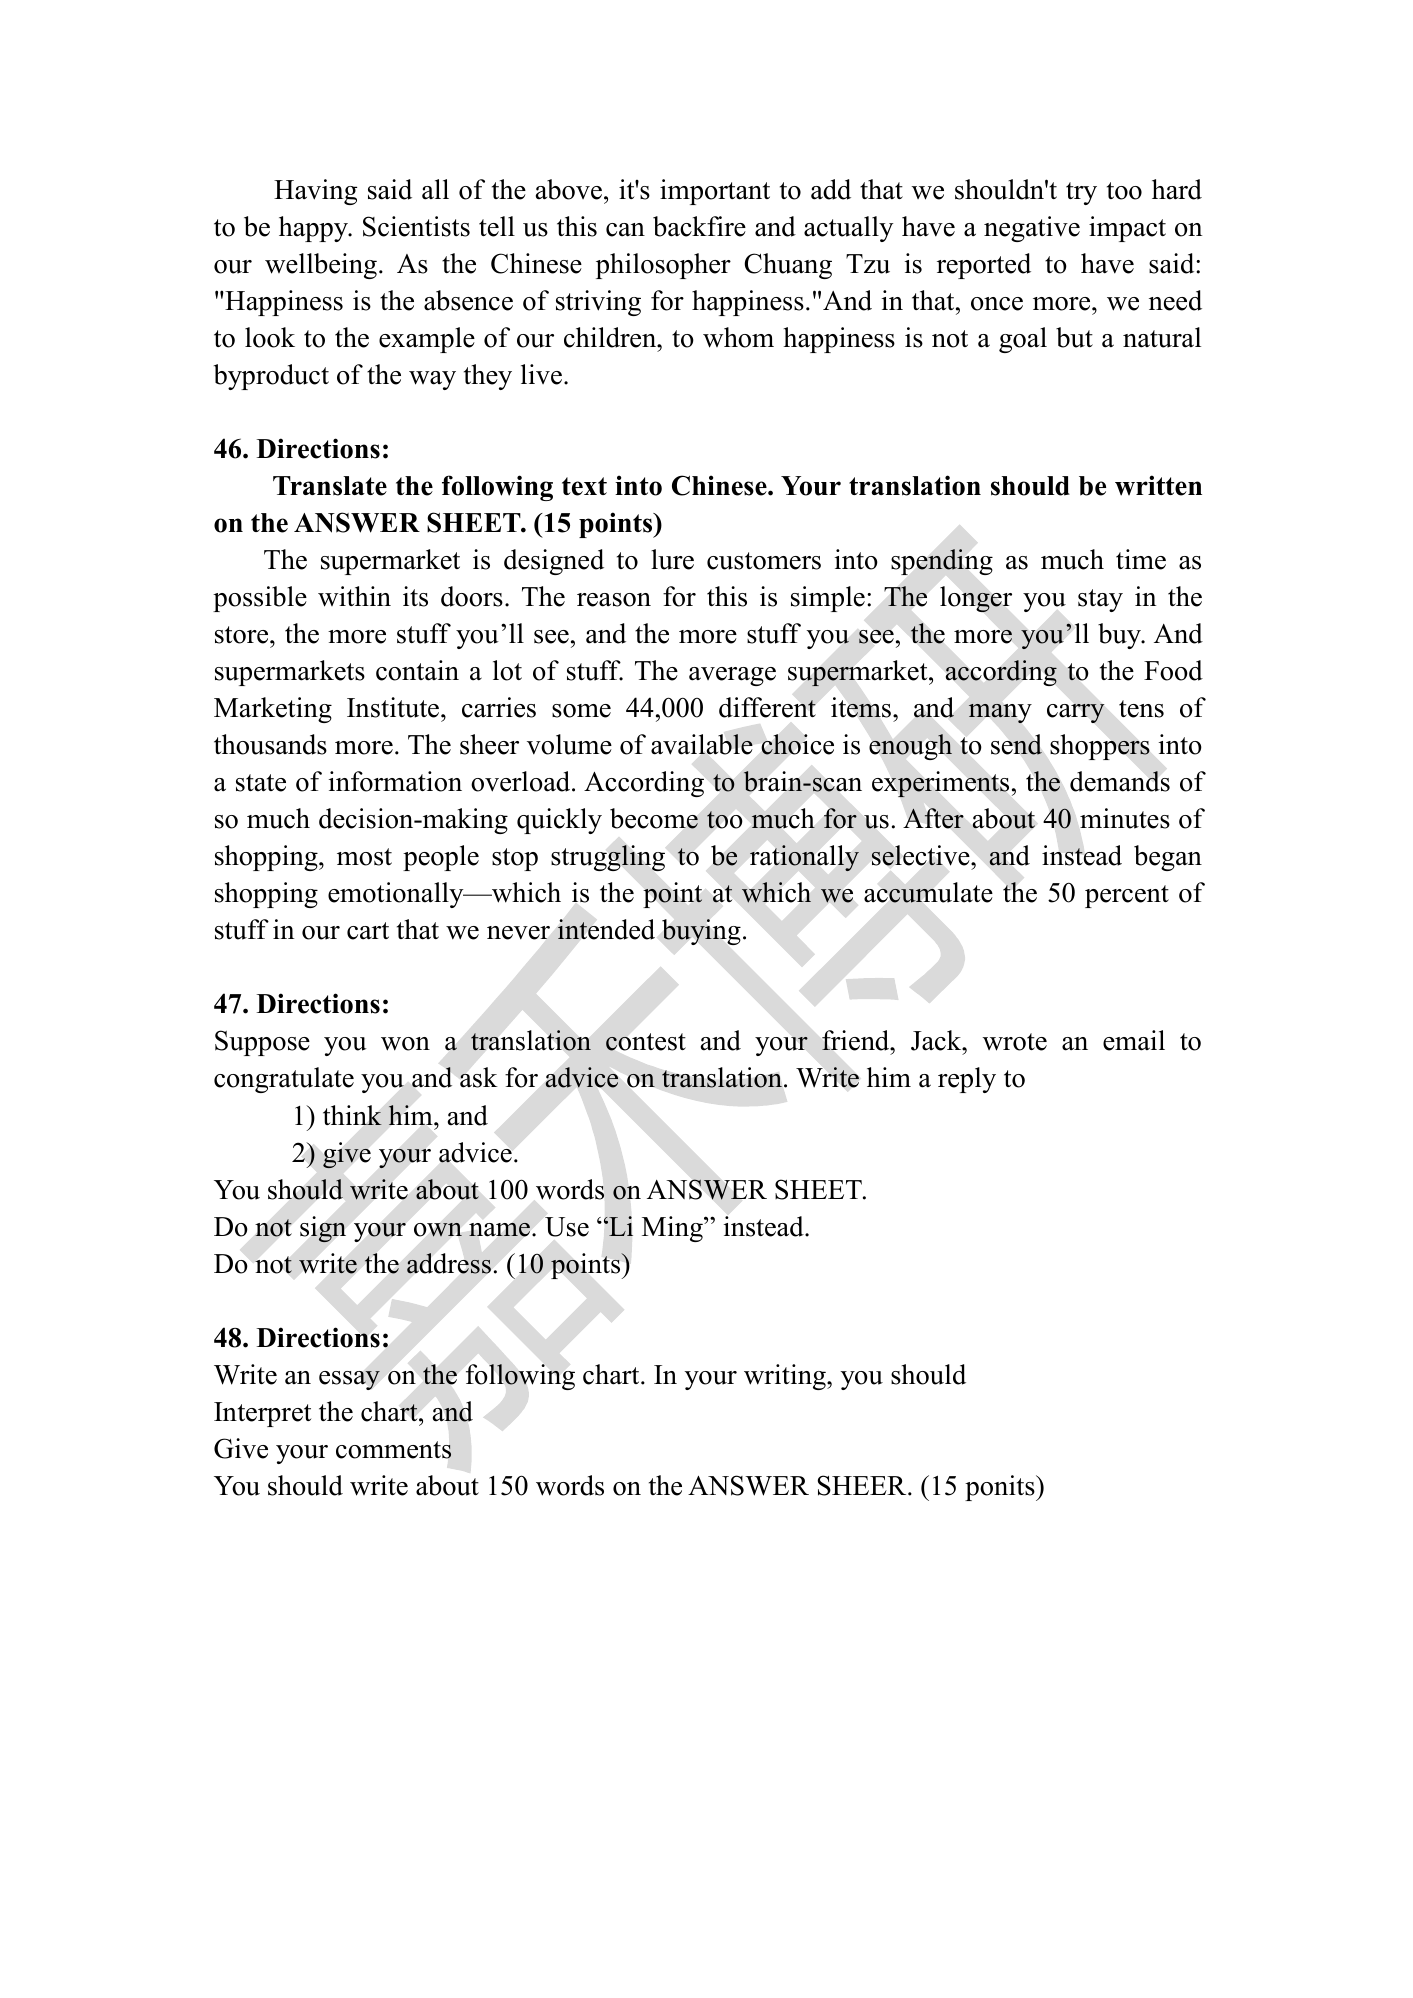 The height and width of the screenshot is (1998, 1413). I want to click on backfire, so click(699, 226).
